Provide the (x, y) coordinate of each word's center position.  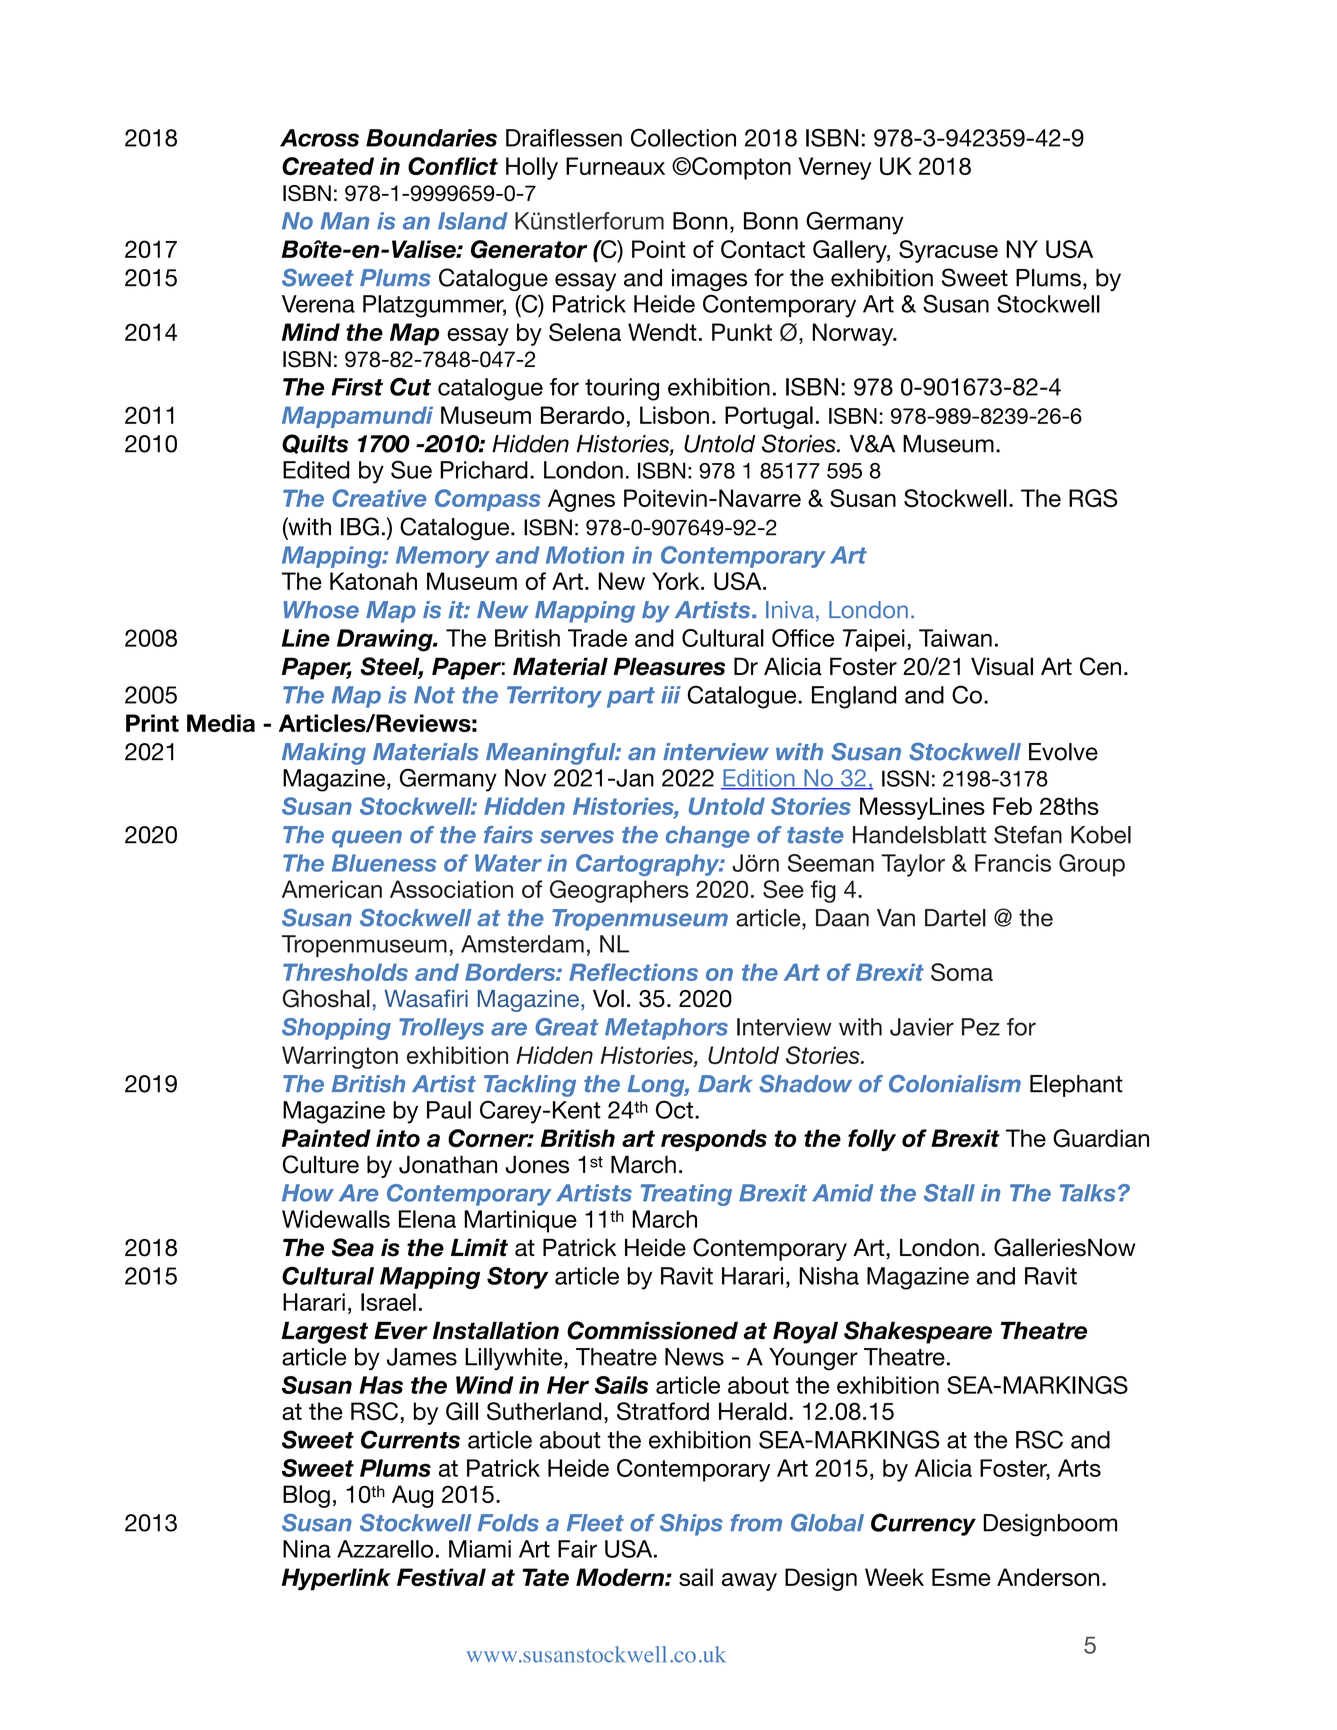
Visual (1002, 666)
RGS (1093, 498)
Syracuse (948, 251)
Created (328, 166)
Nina (307, 1549)
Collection (683, 137)
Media (221, 723)
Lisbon (674, 415)
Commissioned (652, 1330)
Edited (316, 470)
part (631, 697)
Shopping (336, 1029)
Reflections (633, 972)
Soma (962, 972)
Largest (325, 1332)
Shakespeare (918, 1332)
